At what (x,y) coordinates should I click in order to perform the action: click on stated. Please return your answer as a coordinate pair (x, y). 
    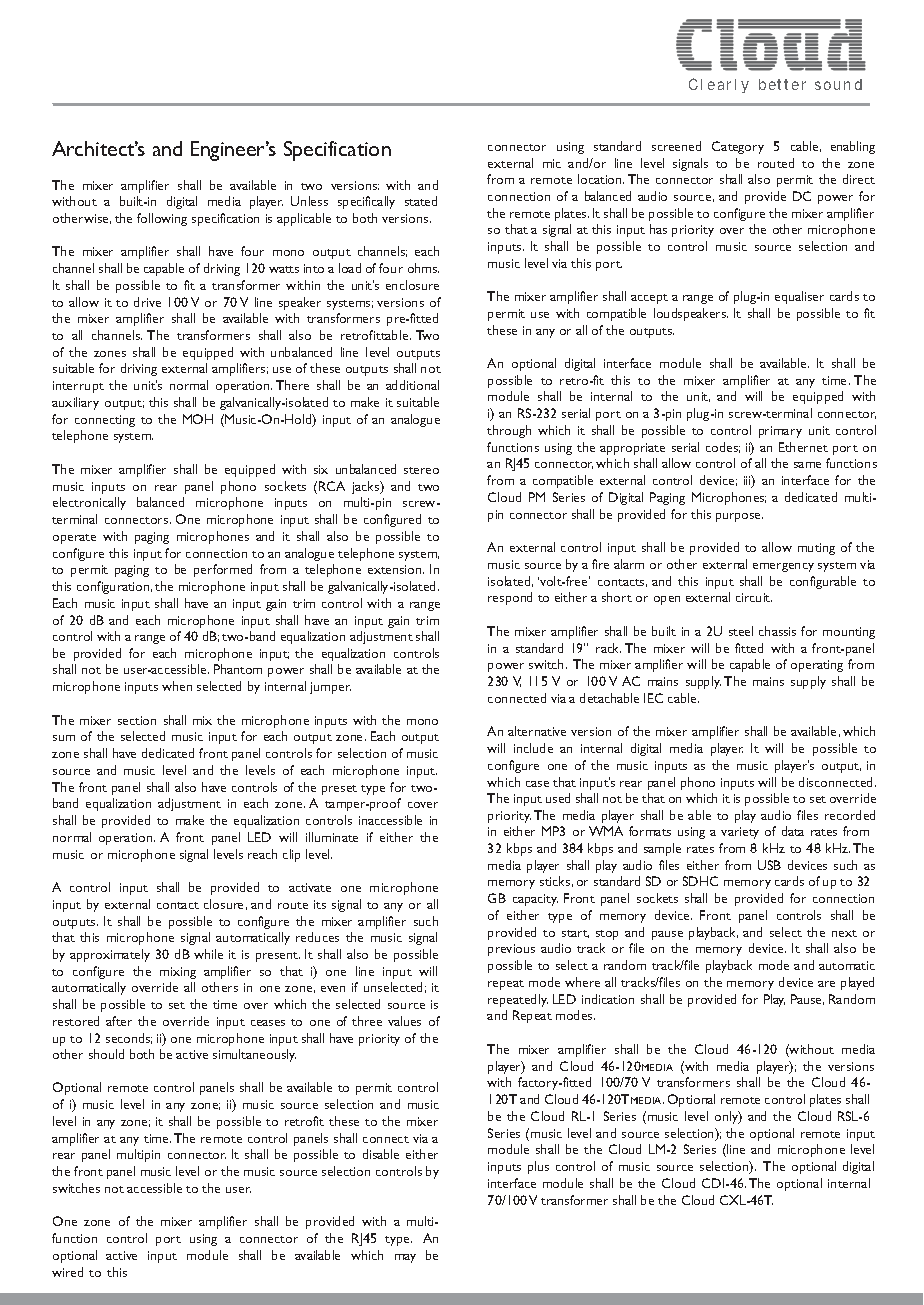
    Looking at the image, I should click on (421, 201).
